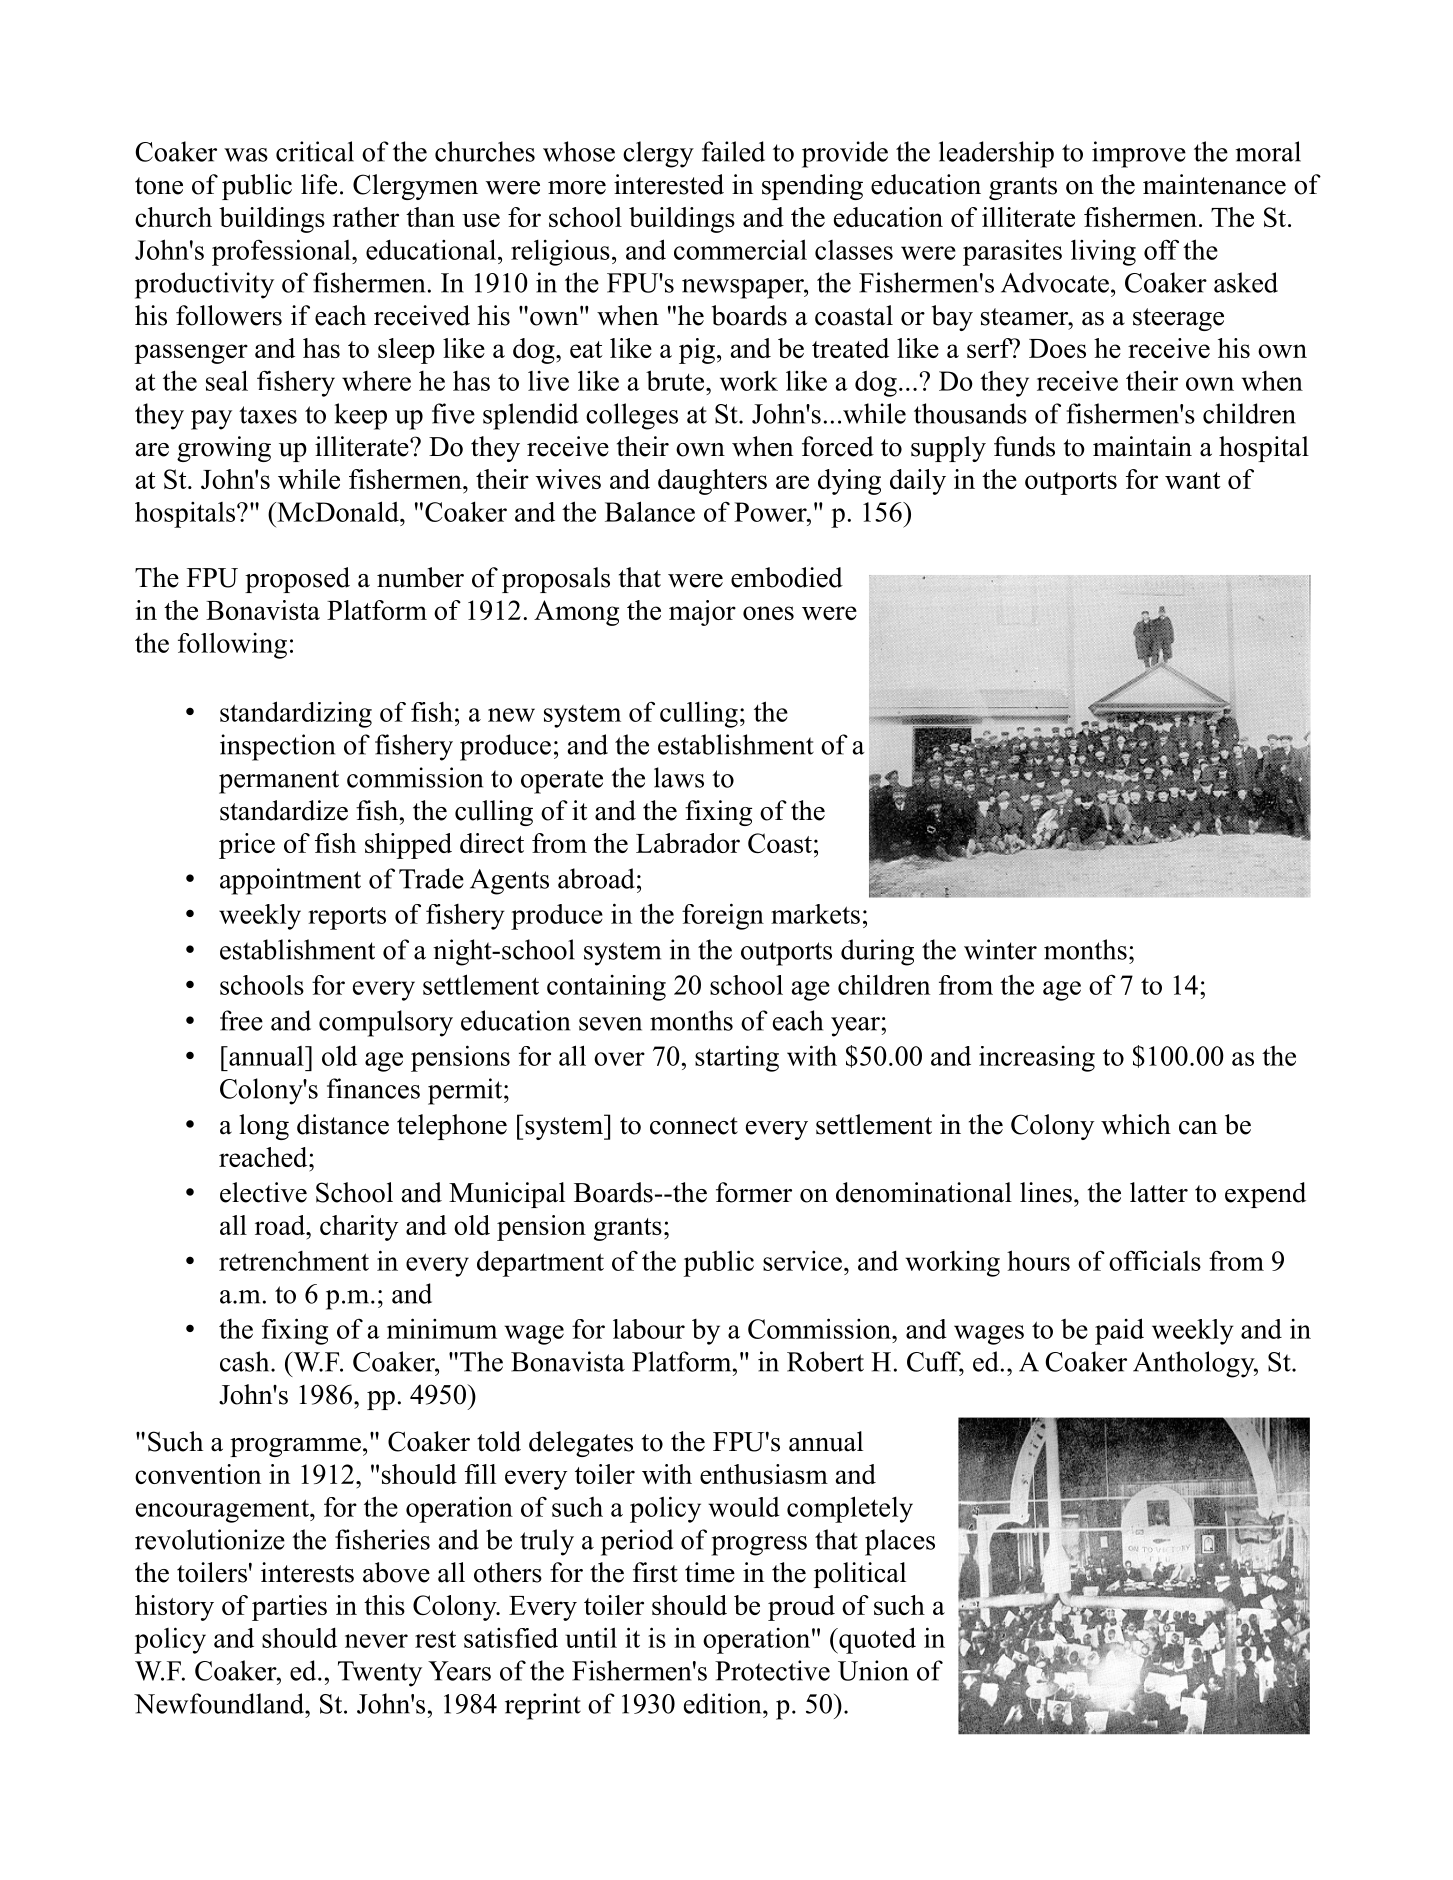  What do you see at coordinates (723, 916) in the page?
I see `foreign` at bounding box center [723, 916].
